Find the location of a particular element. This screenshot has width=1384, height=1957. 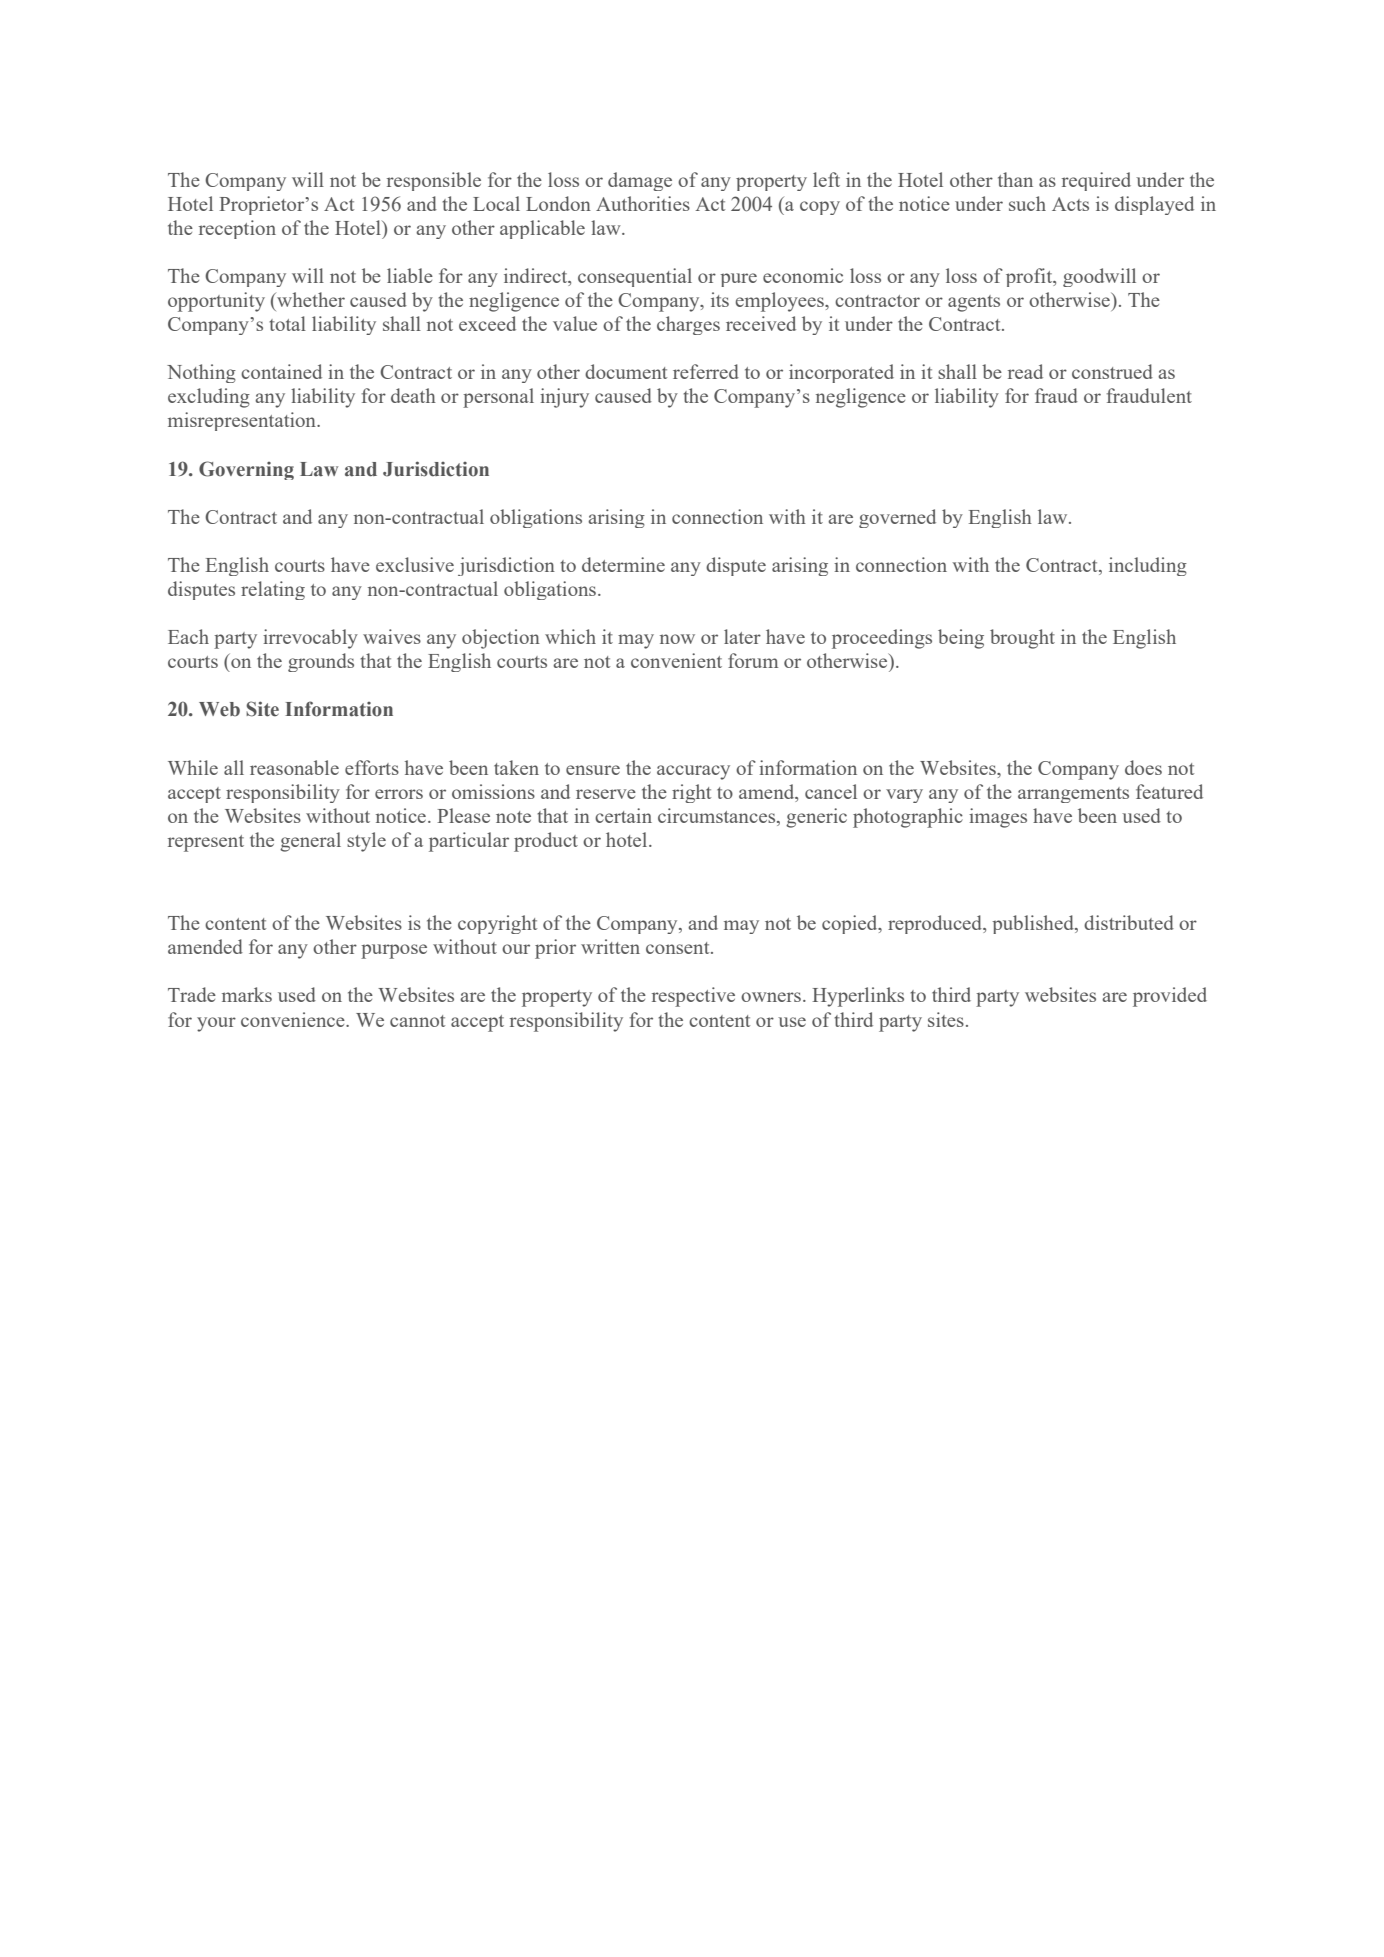

convenience is located at coordinates (294, 1019).
